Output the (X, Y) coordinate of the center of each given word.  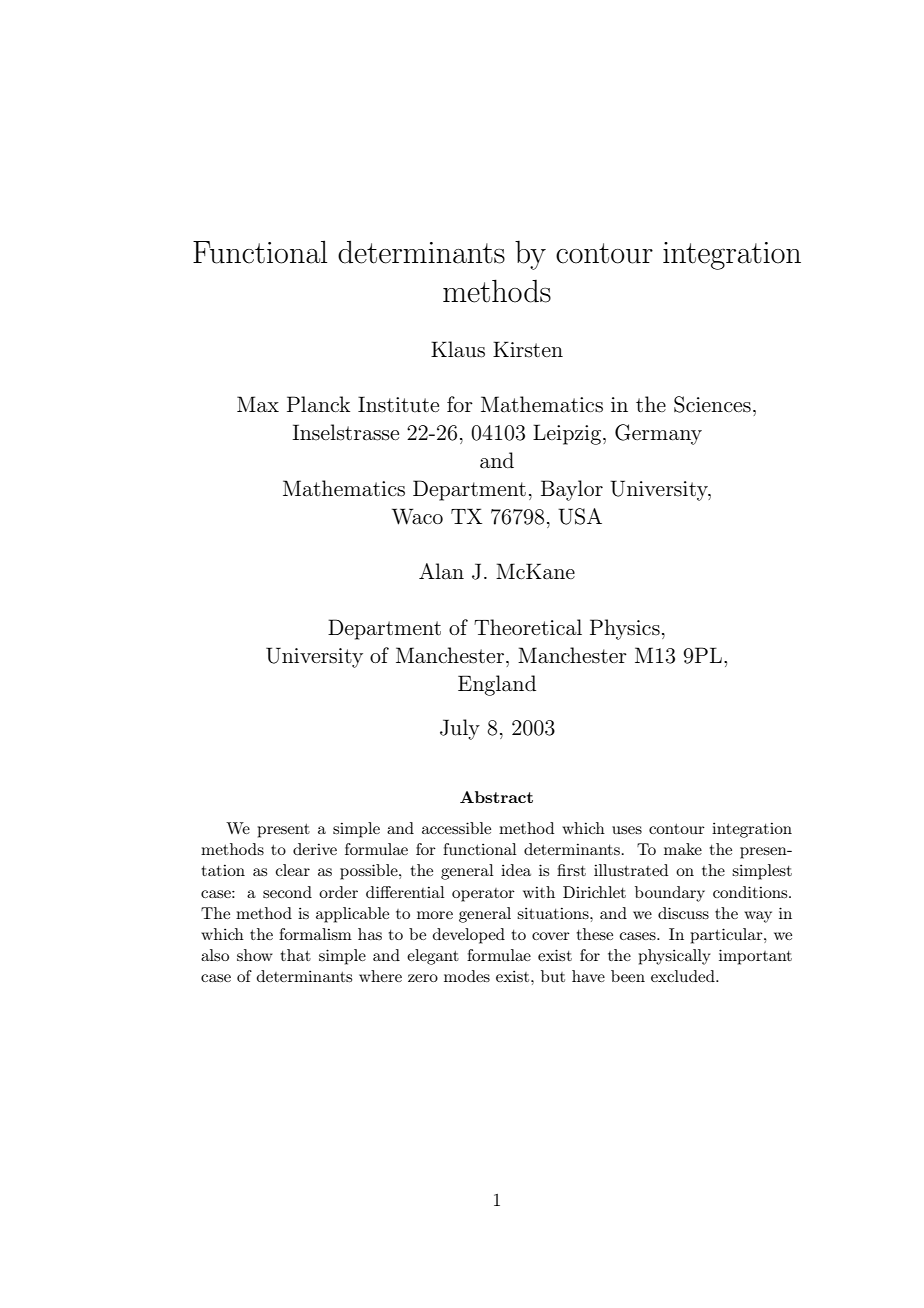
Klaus (458, 349)
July (460, 729)
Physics (625, 629)
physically (674, 957)
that (296, 955)
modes (467, 976)
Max (258, 404)
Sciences (712, 404)
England (497, 685)
